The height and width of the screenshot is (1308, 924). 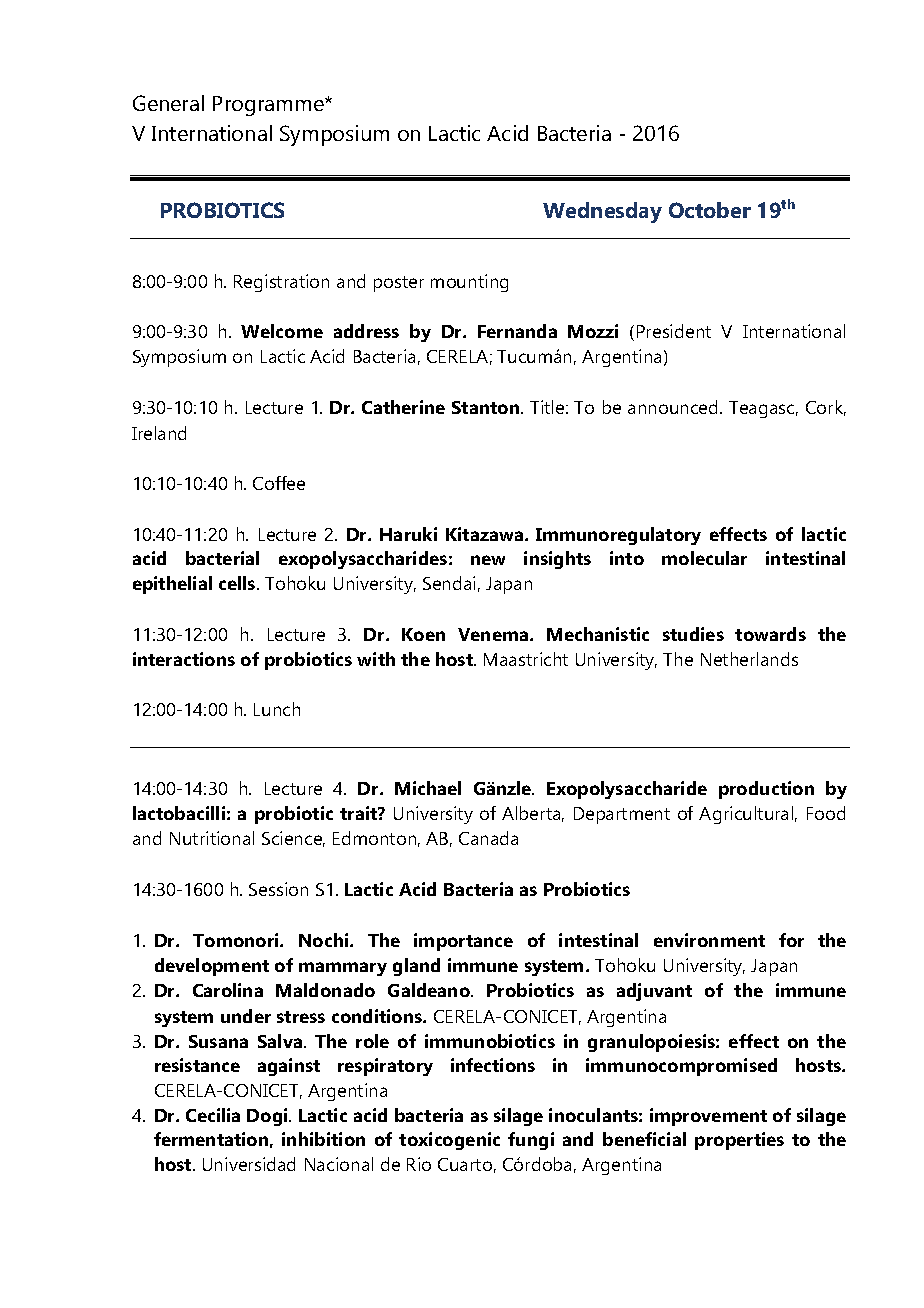 I want to click on October, so click(x=710, y=210).
